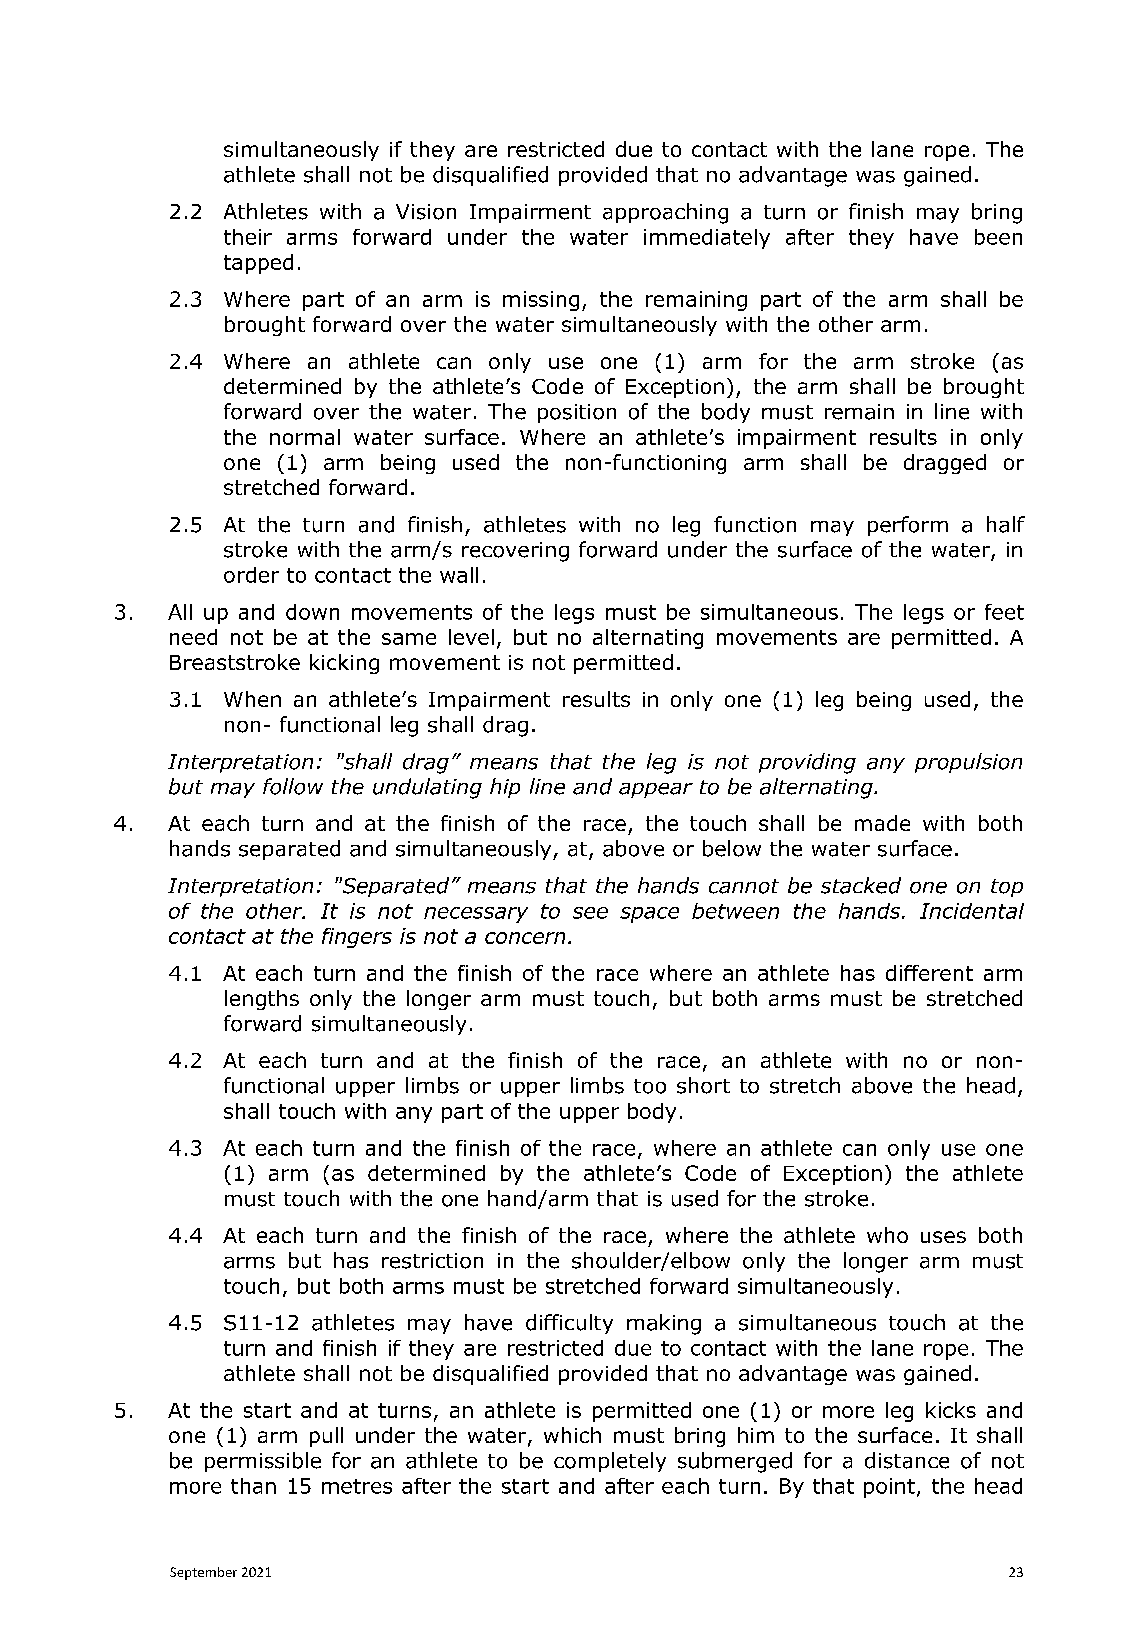  What do you see at coordinates (432, 1261) in the screenshot?
I see `restriction` at bounding box center [432, 1261].
